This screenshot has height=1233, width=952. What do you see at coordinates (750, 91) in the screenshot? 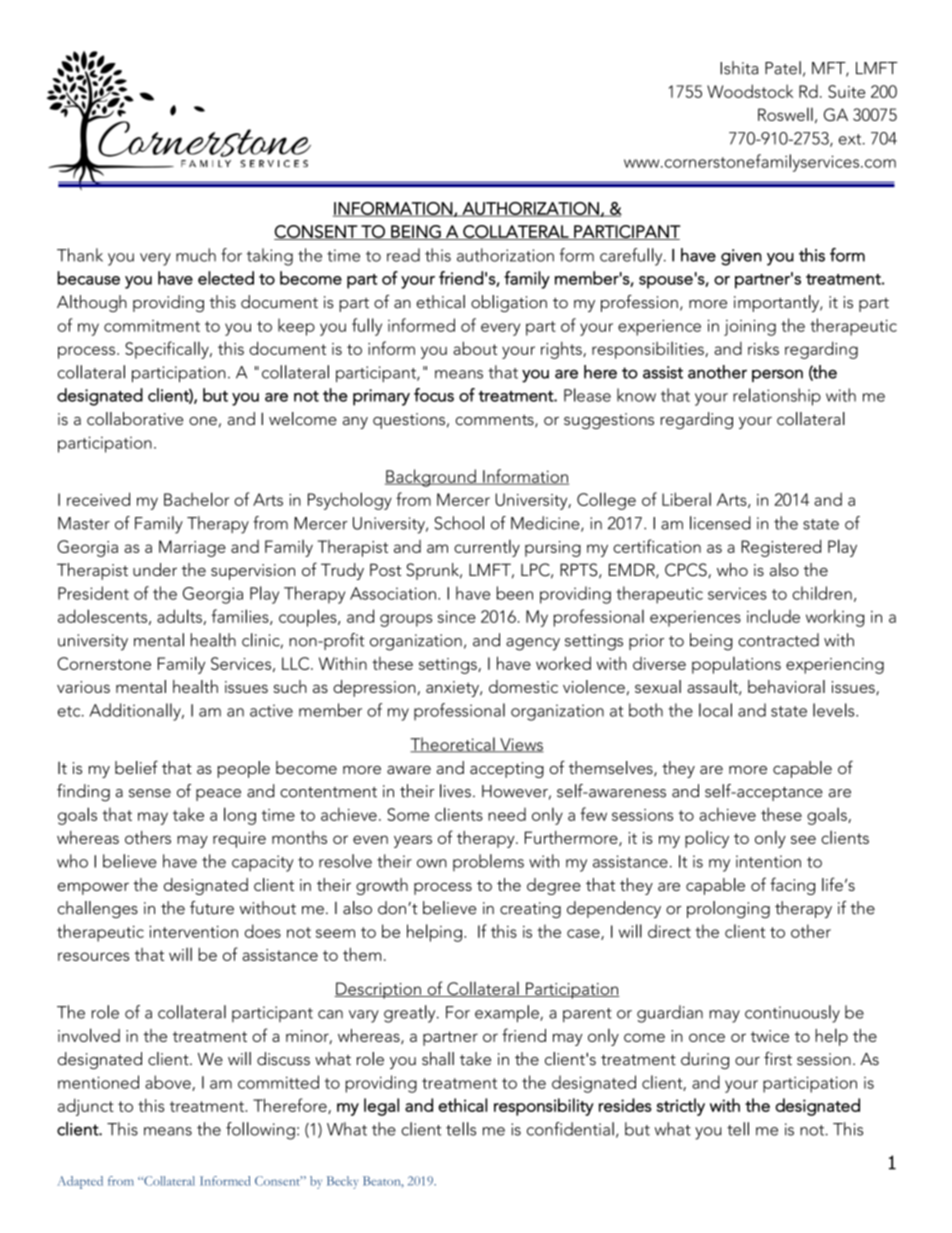
I see `Woodstock` at bounding box center [750, 91].
